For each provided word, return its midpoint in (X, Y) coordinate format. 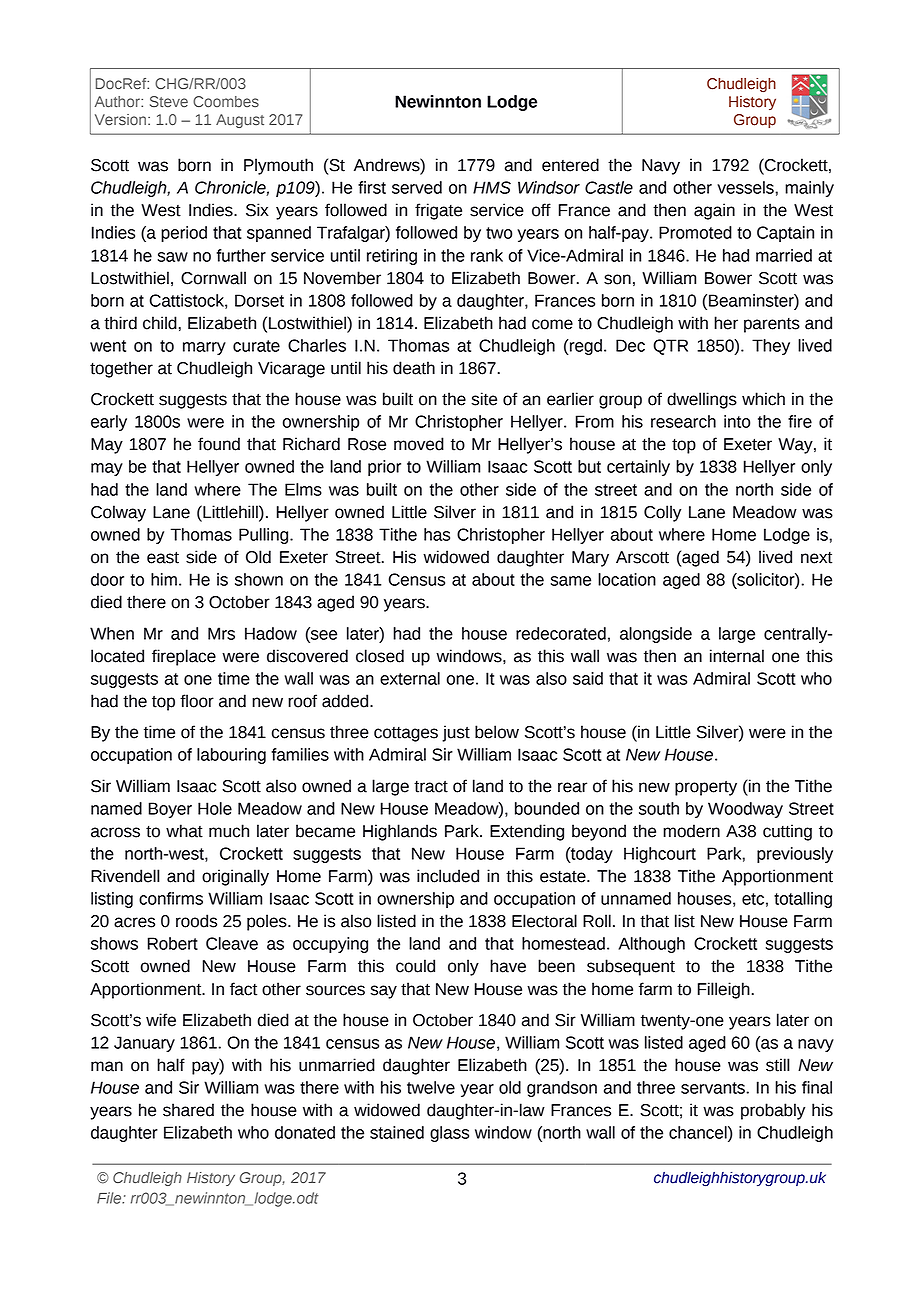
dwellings (702, 400)
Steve (169, 102)
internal (737, 656)
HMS (492, 187)
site (484, 399)
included (448, 876)
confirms (171, 898)
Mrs (221, 633)
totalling (803, 900)
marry (204, 348)
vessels (745, 187)
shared (188, 1110)
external (410, 678)
